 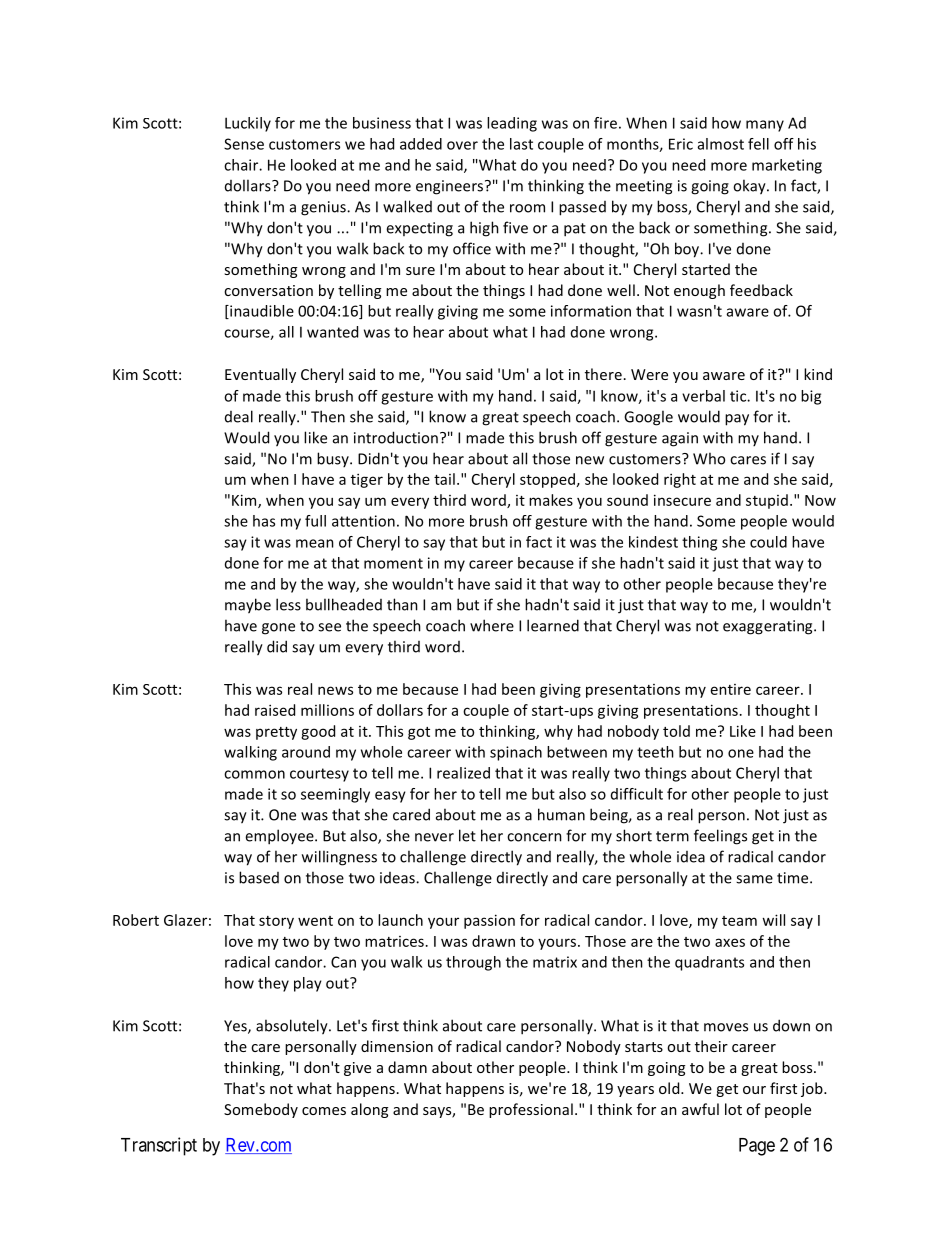 I want to click on over, so click(x=462, y=145).
